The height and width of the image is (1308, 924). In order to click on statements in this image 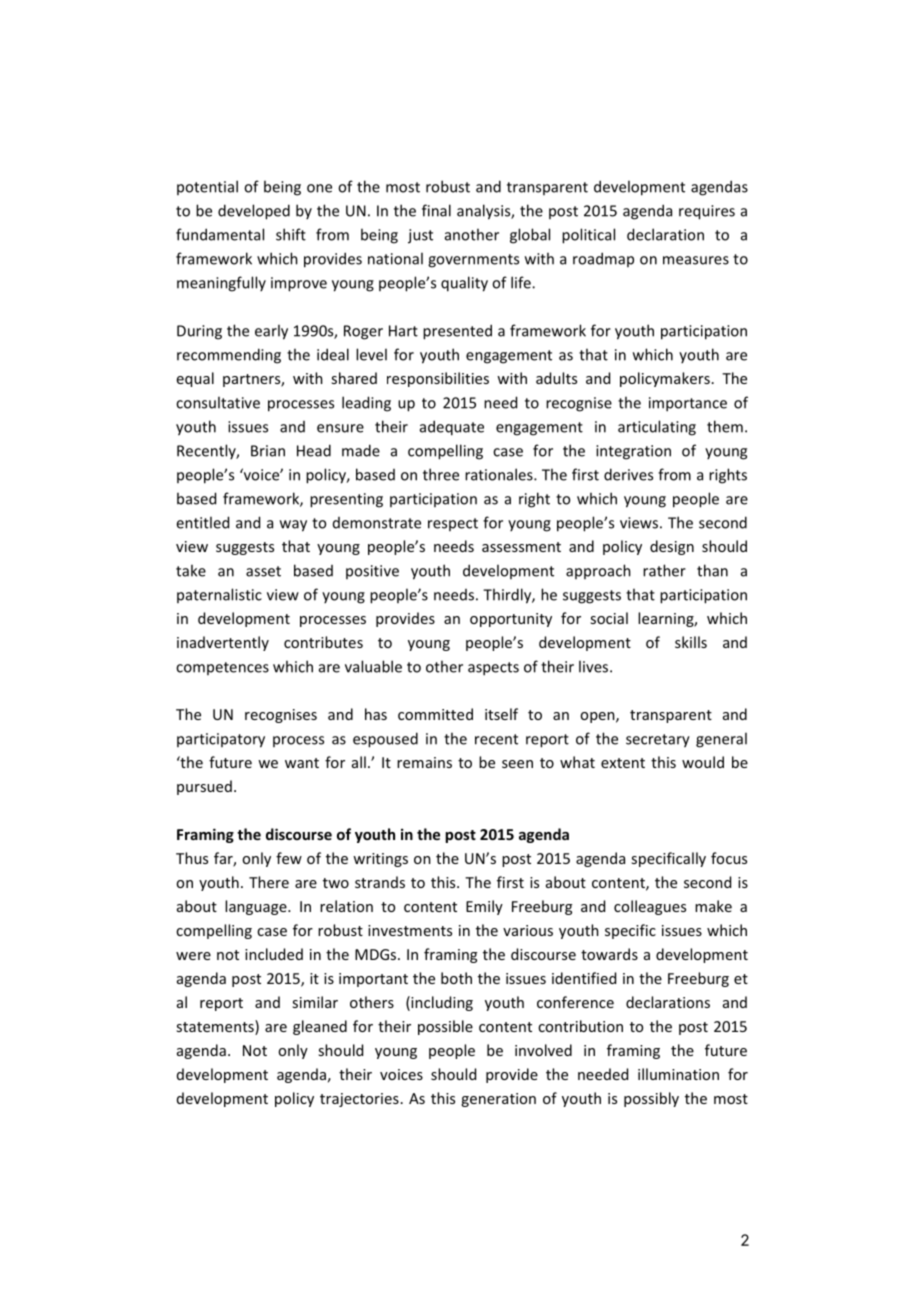, I will do `click(216, 1027)`.
